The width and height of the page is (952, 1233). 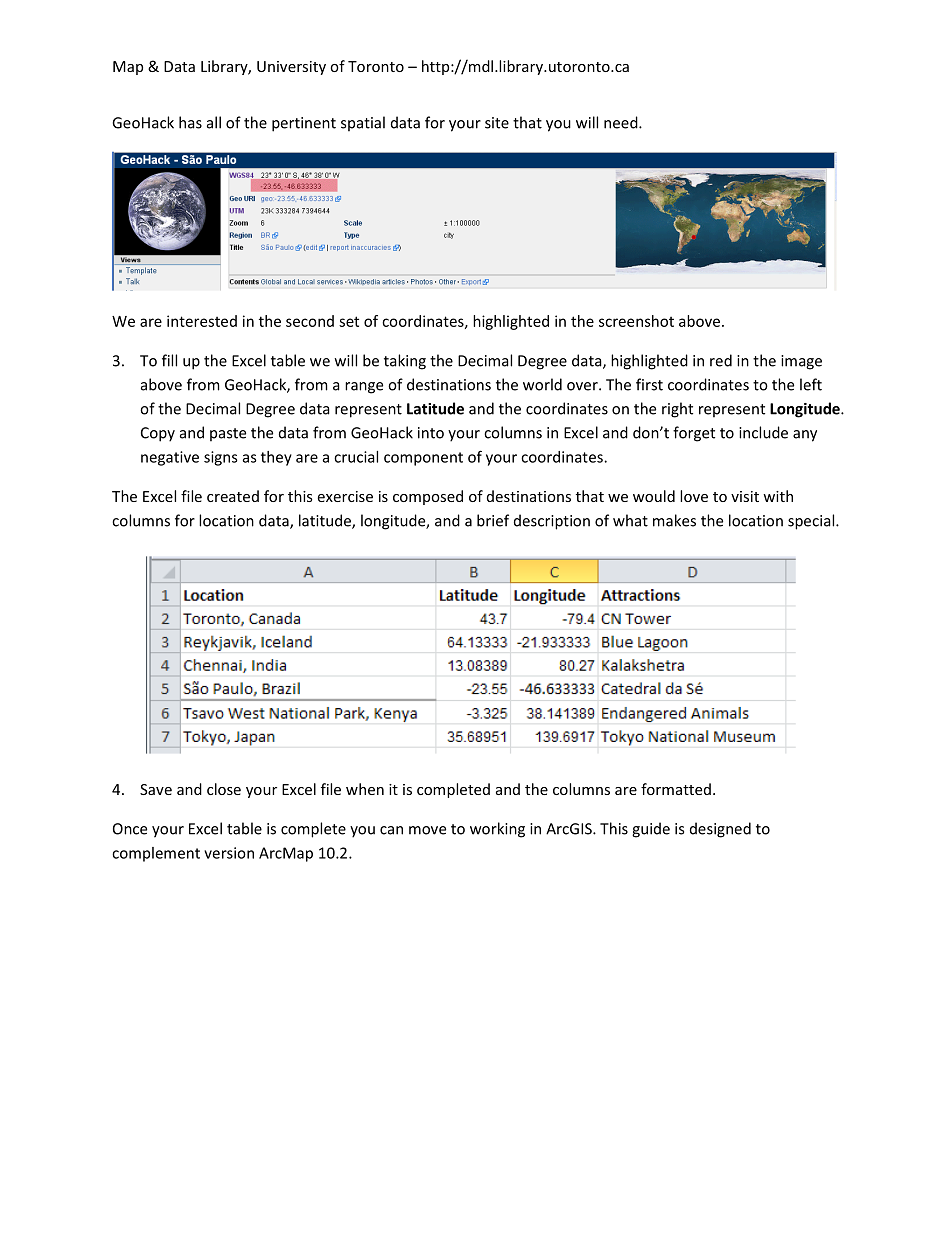 What do you see at coordinates (493, 520) in the page?
I see `brief` at bounding box center [493, 520].
